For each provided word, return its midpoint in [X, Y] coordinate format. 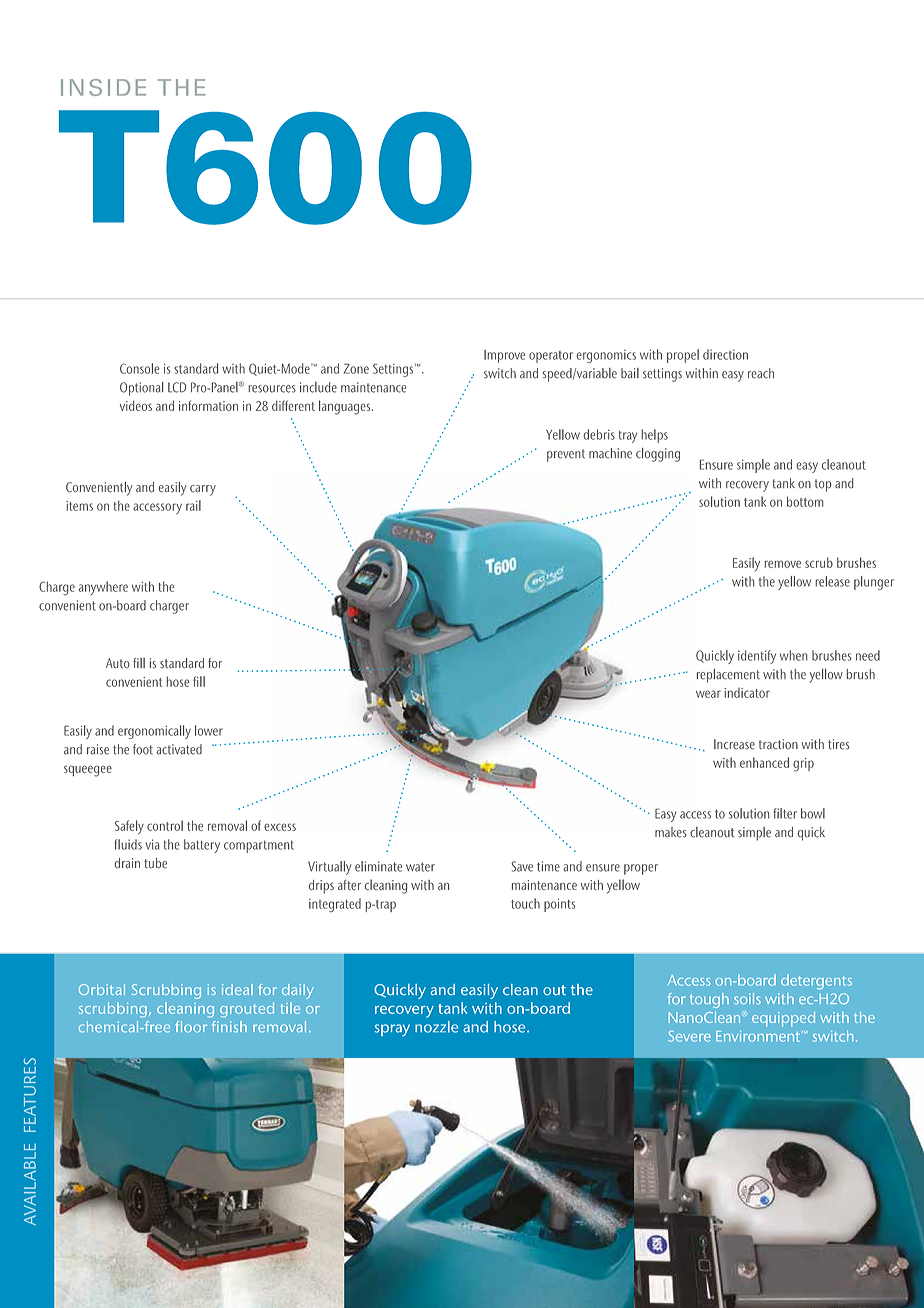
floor [191, 1026]
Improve [504, 356]
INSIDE [103, 87]
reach [761, 373]
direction [725, 354]
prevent [566, 455]
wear [708, 694]
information [208, 405]
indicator [747, 693]
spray [392, 1030]
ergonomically [154, 732]
